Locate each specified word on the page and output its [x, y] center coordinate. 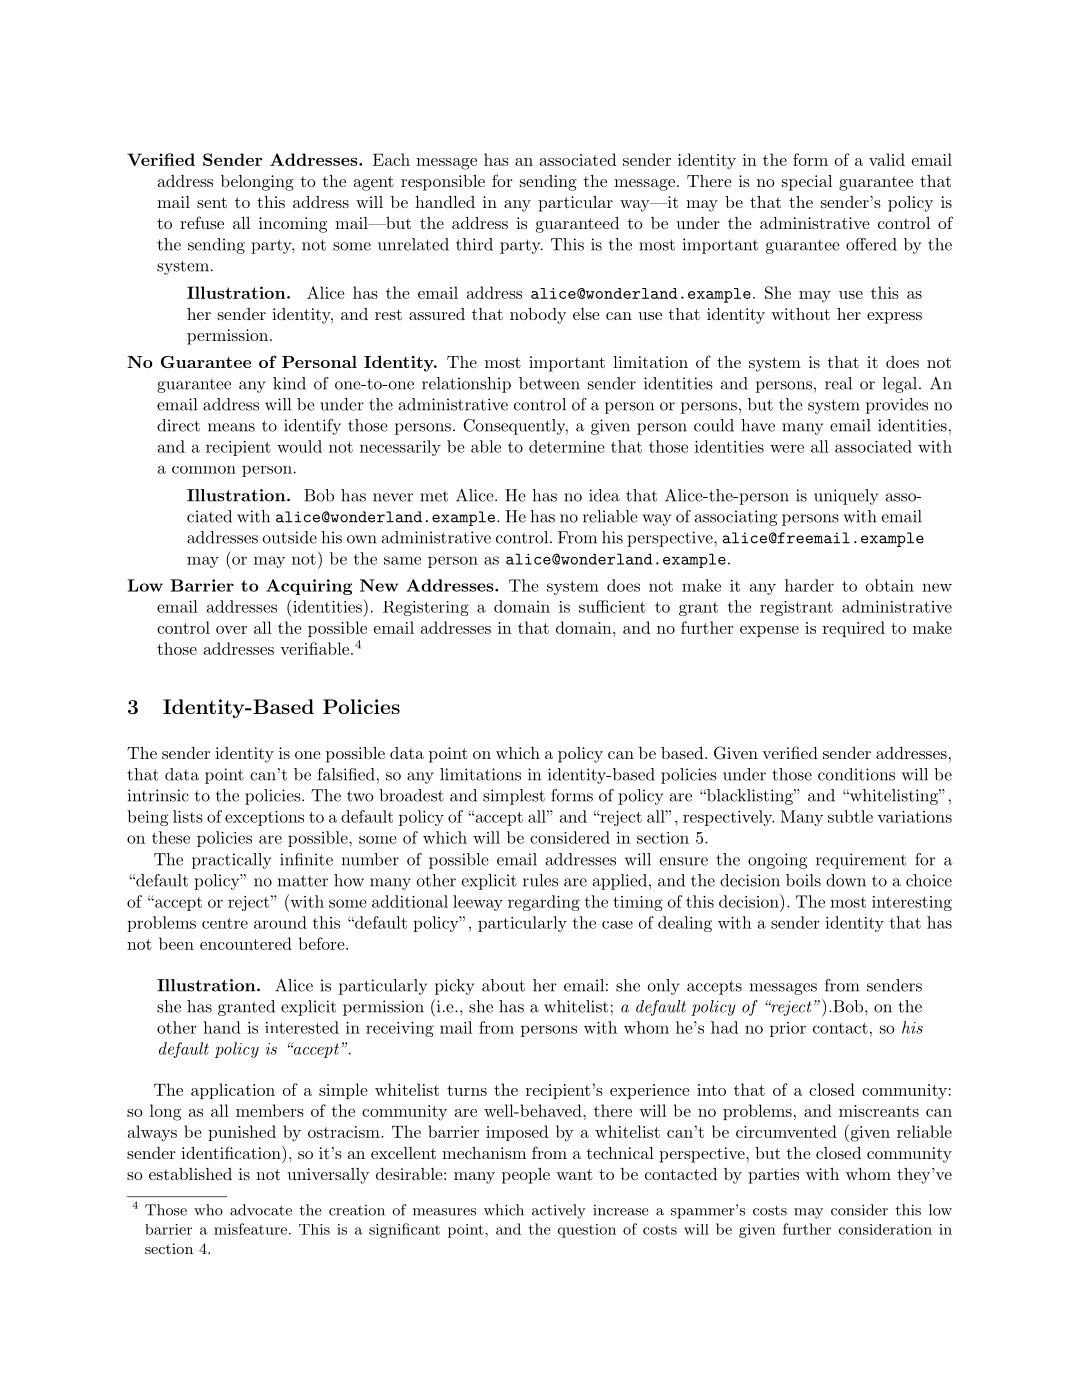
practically [231, 861]
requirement [861, 861]
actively [559, 1211]
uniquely [846, 497]
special [807, 183]
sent [212, 202]
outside [289, 537]
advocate [261, 1210]
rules [540, 880]
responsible [443, 183]
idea [604, 495]
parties [773, 1176]
